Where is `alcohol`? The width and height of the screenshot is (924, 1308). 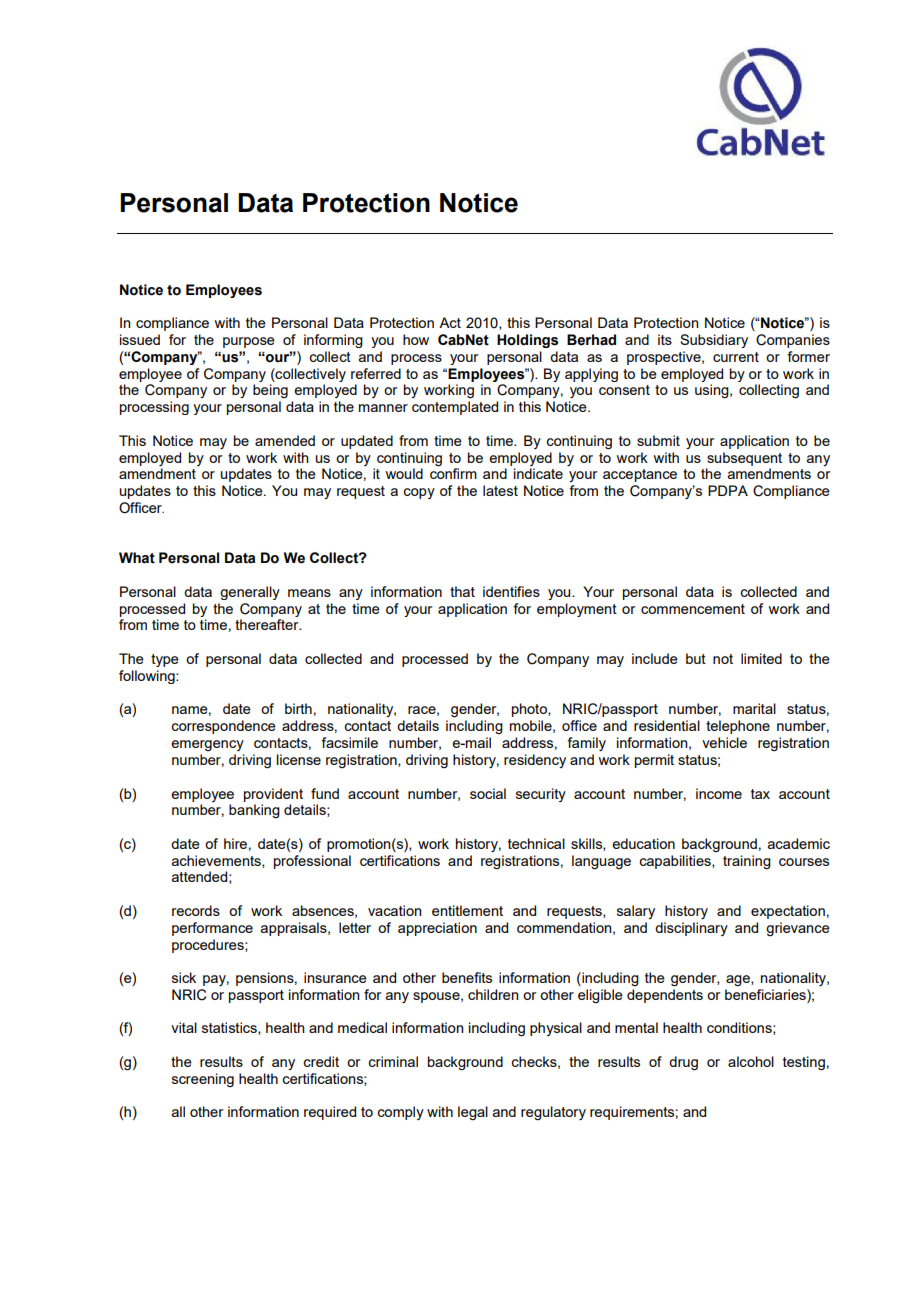
alcohol is located at coordinates (751, 1061).
